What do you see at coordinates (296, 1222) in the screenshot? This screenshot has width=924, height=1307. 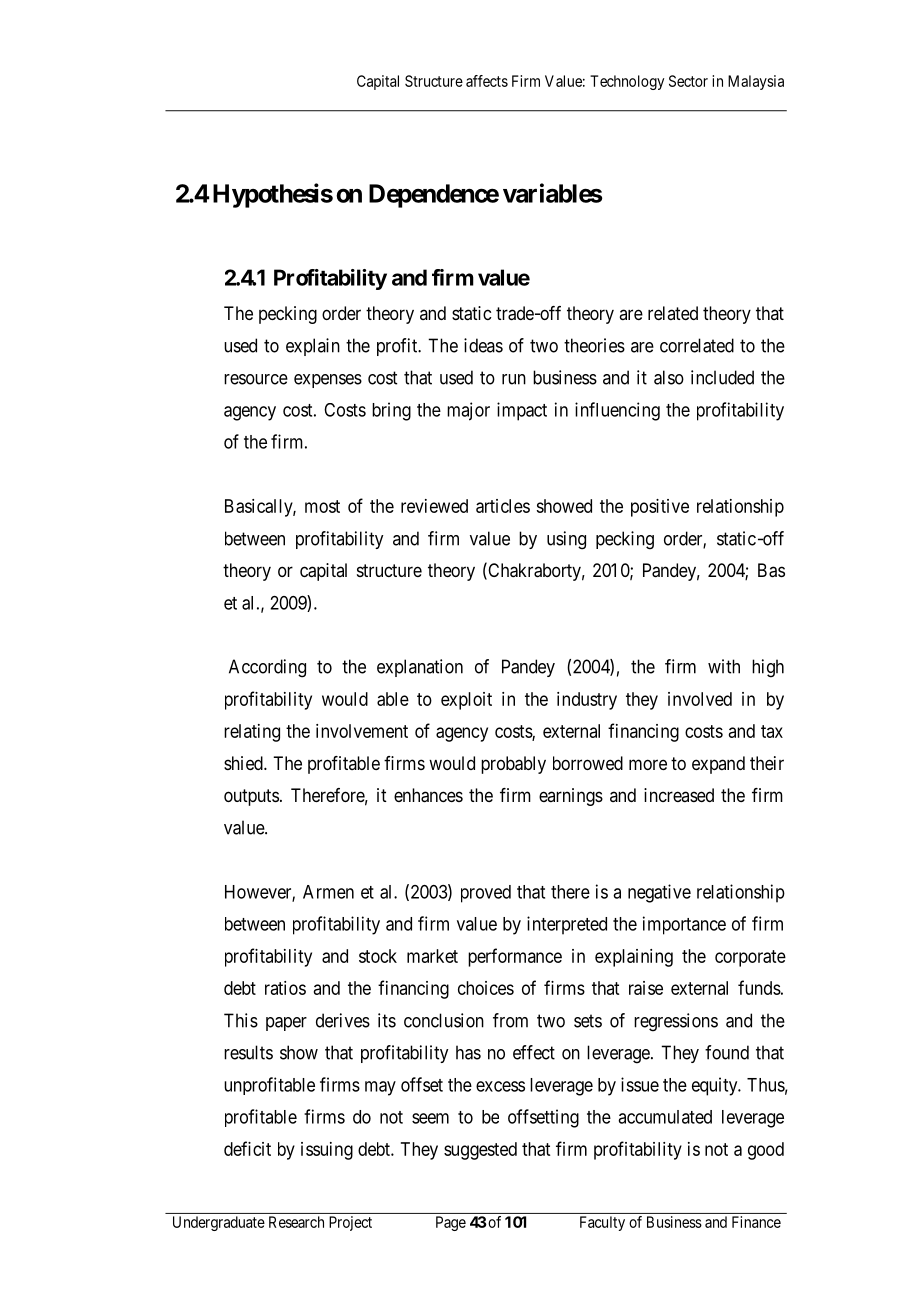 I see `Research` at bounding box center [296, 1222].
